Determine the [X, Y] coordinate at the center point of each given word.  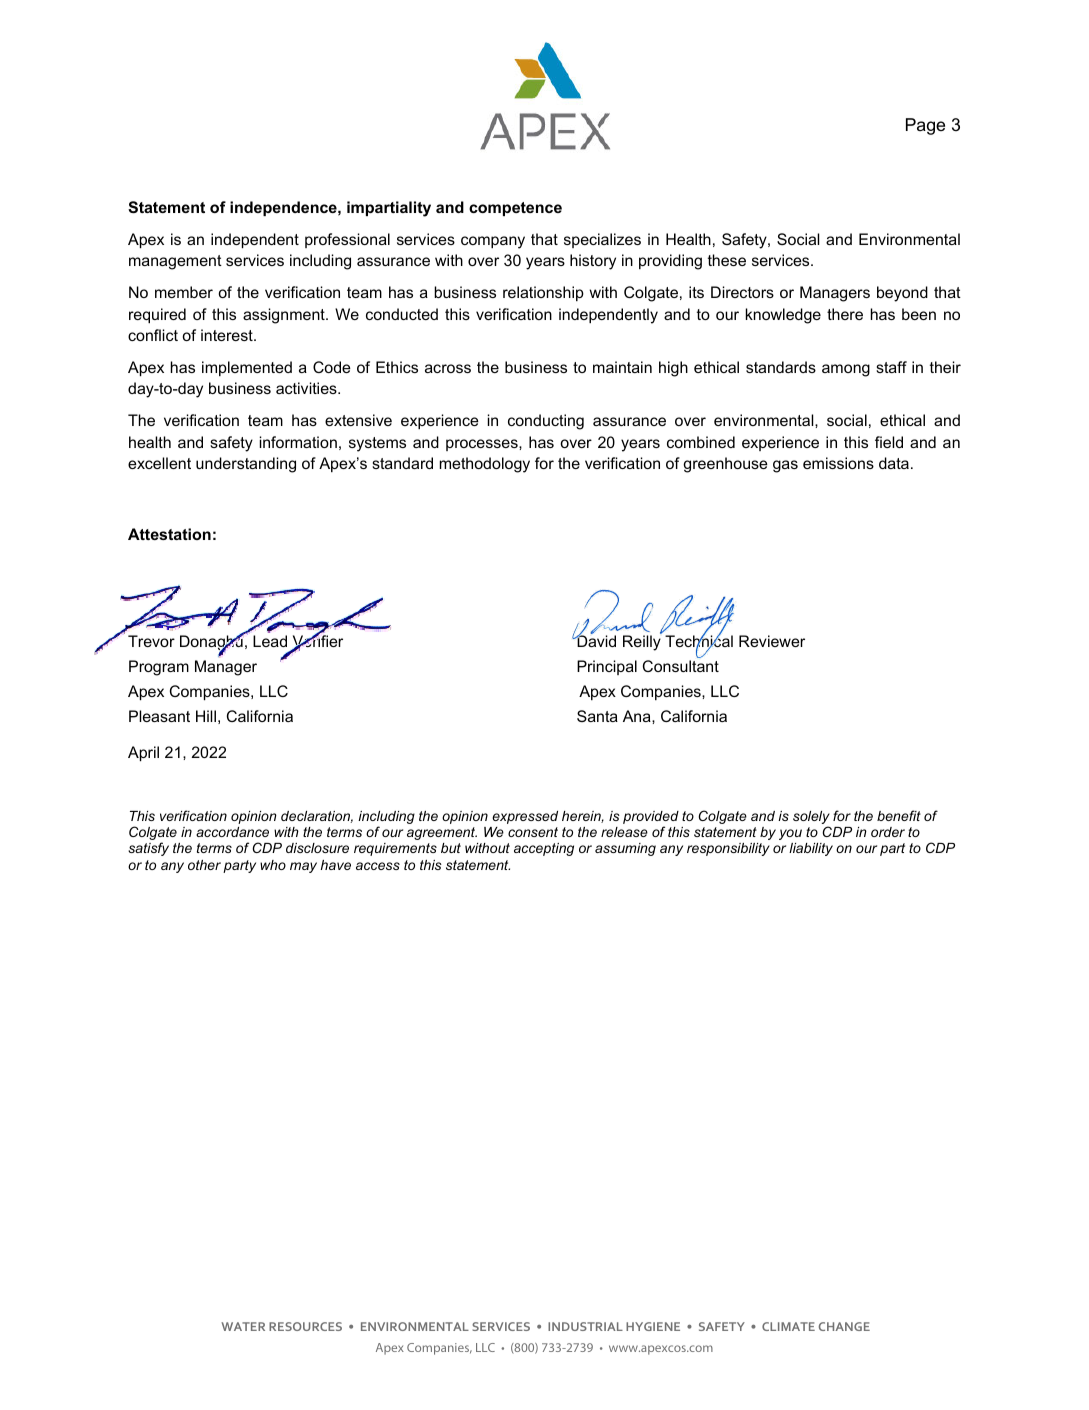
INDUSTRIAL [585, 1326]
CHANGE [844, 1326]
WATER [243, 1326]
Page [925, 126]
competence [515, 209]
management [175, 262]
